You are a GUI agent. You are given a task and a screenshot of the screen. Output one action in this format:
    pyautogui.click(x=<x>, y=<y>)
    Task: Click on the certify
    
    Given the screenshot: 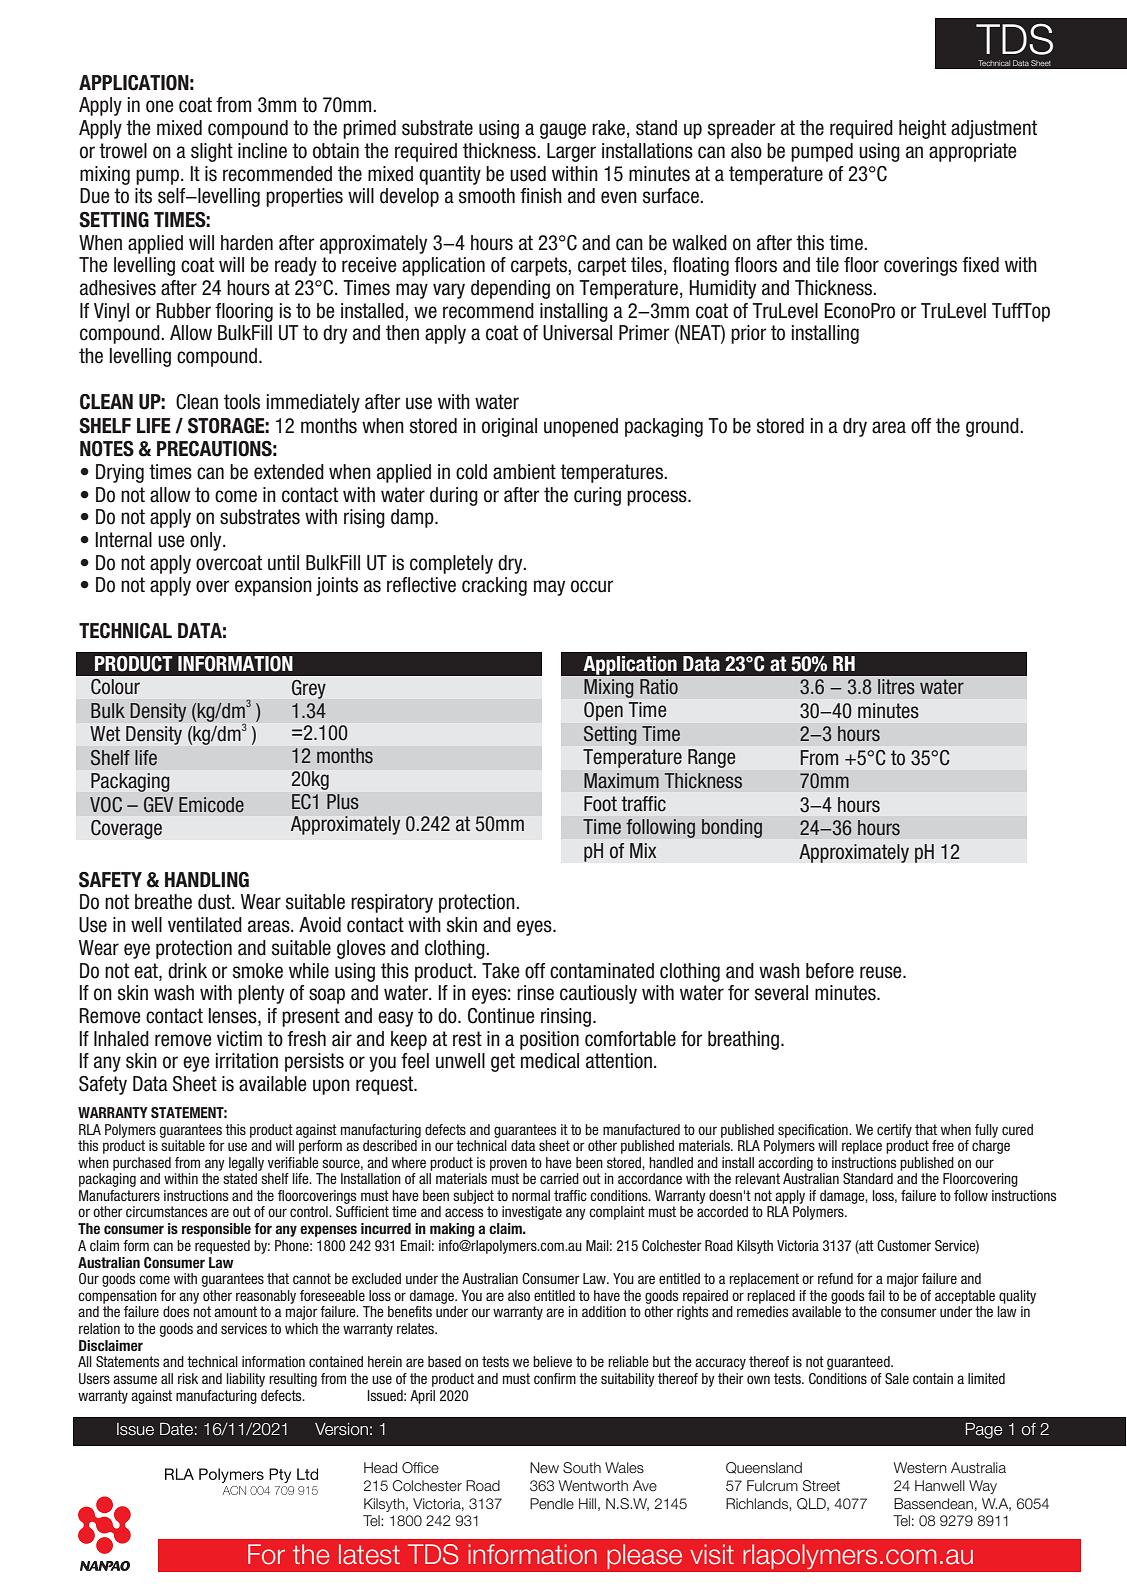 What is the action you would take?
    pyautogui.click(x=894, y=1131)
